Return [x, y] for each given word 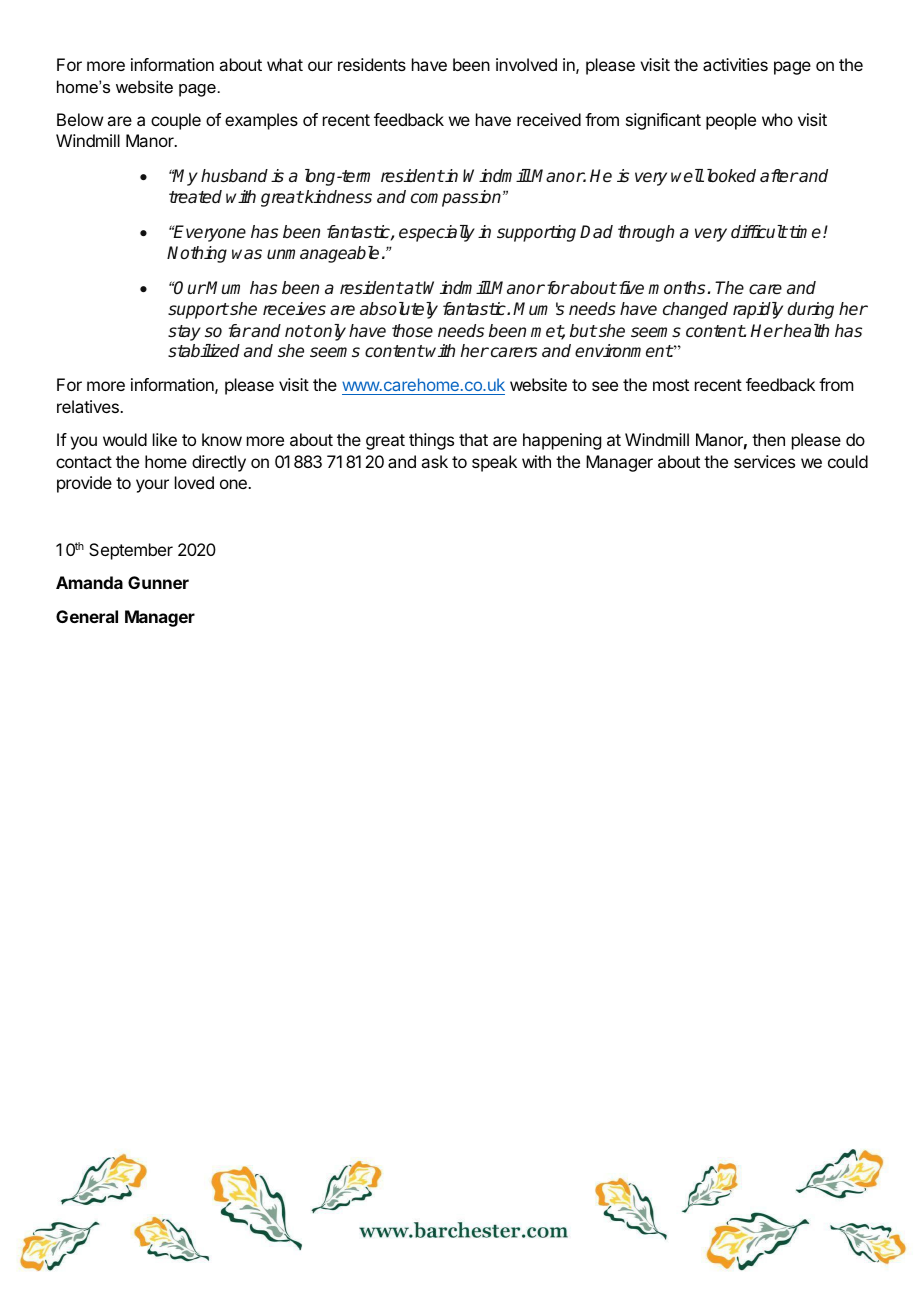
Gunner [158, 582]
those [412, 331]
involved [526, 64]
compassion [457, 198]
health [805, 330]
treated [195, 197]
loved [194, 482]
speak [494, 463]
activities [735, 64]
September [131, 551]
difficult [759, 231]
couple [176, 121]
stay [184, 333]
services [764, 461]
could [848, 461]
